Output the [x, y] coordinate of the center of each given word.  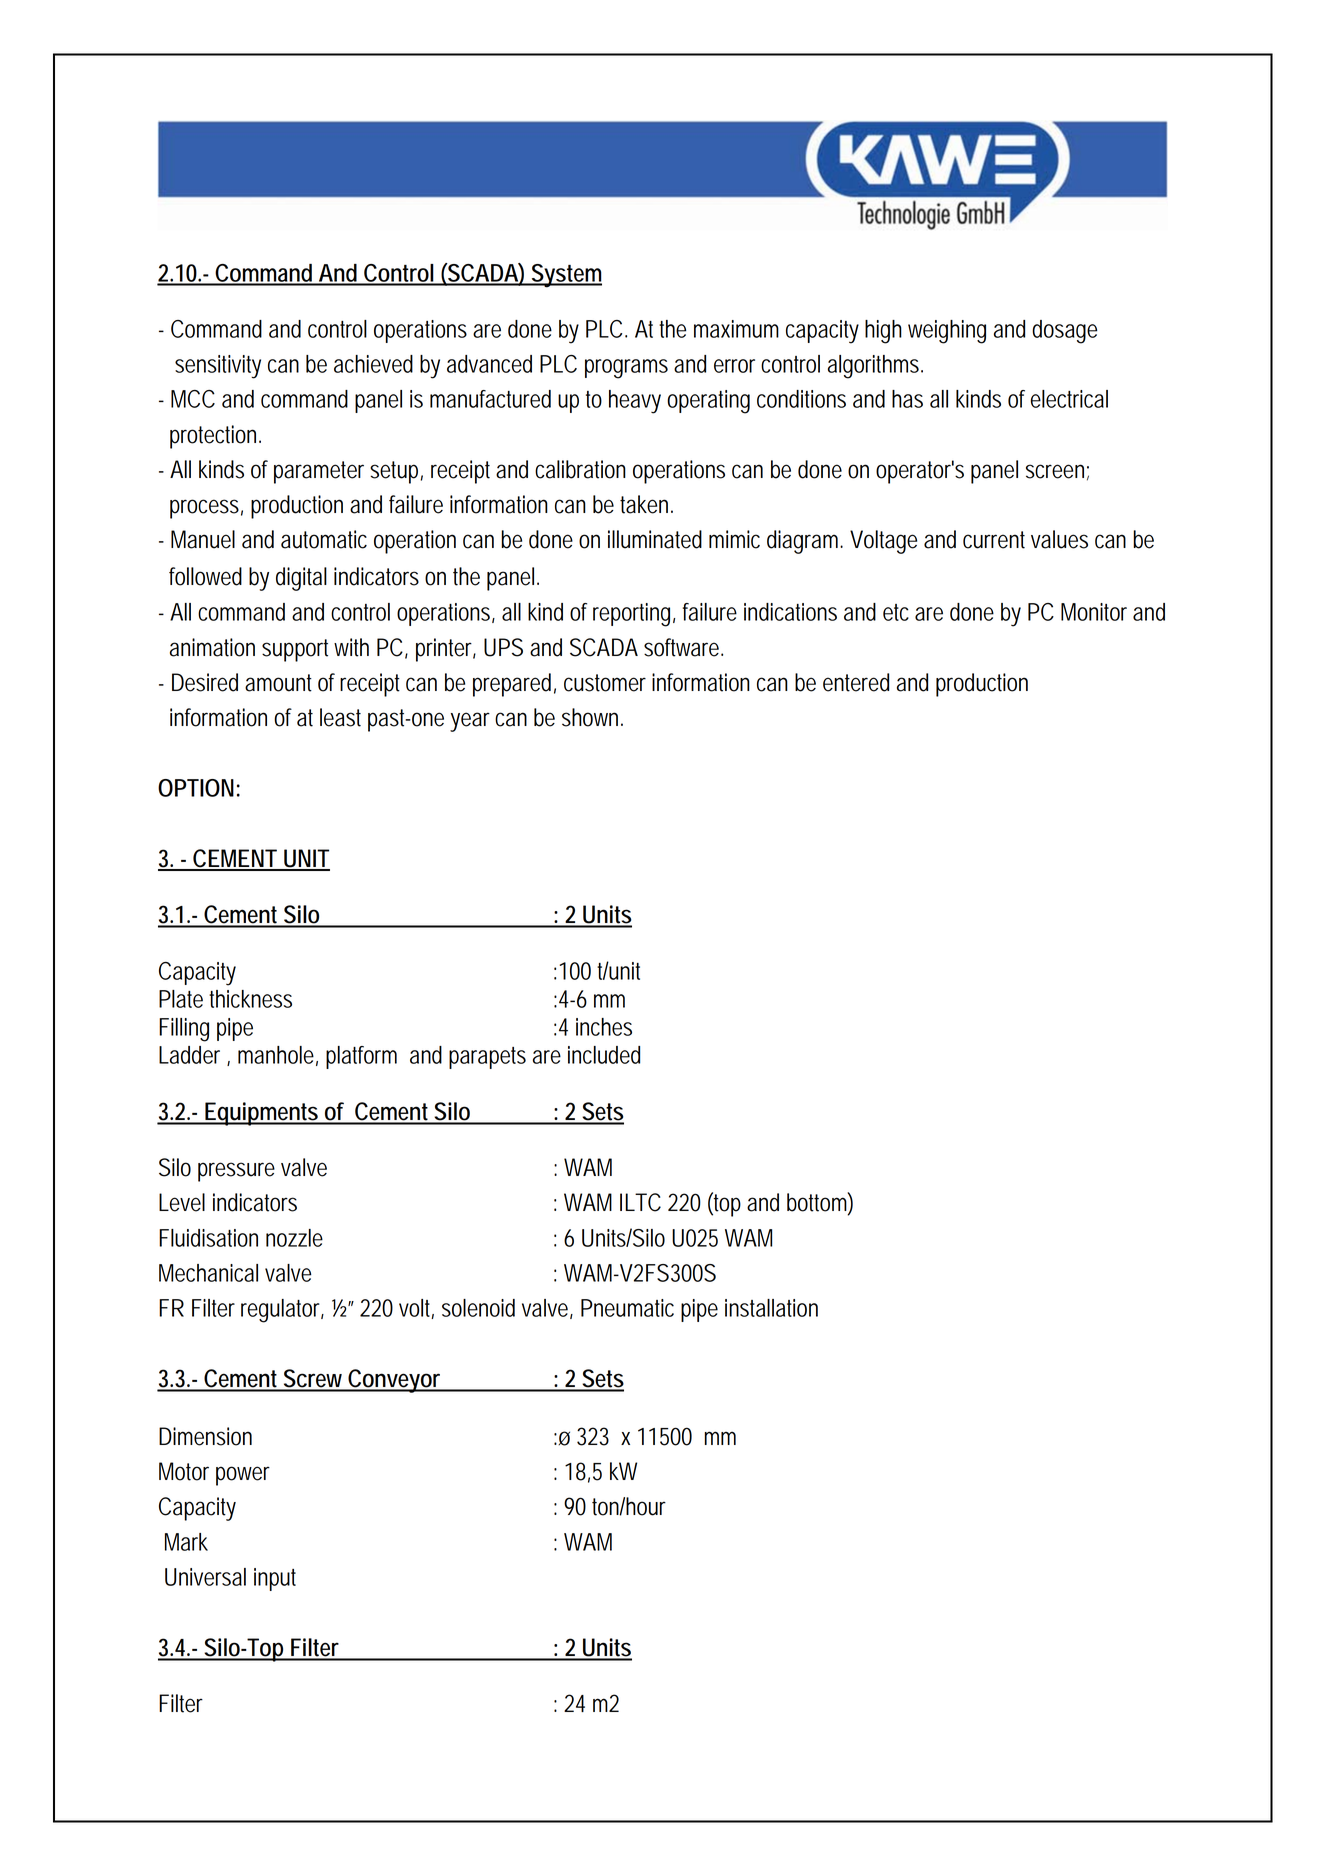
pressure [236, 1172]
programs [626, 369]
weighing [947, 332]
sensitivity [218, 367]
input [275, 1579]
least [340, 717]
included [604, 1055]
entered [856, 682]
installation [771, 1308]
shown [592, 717]
